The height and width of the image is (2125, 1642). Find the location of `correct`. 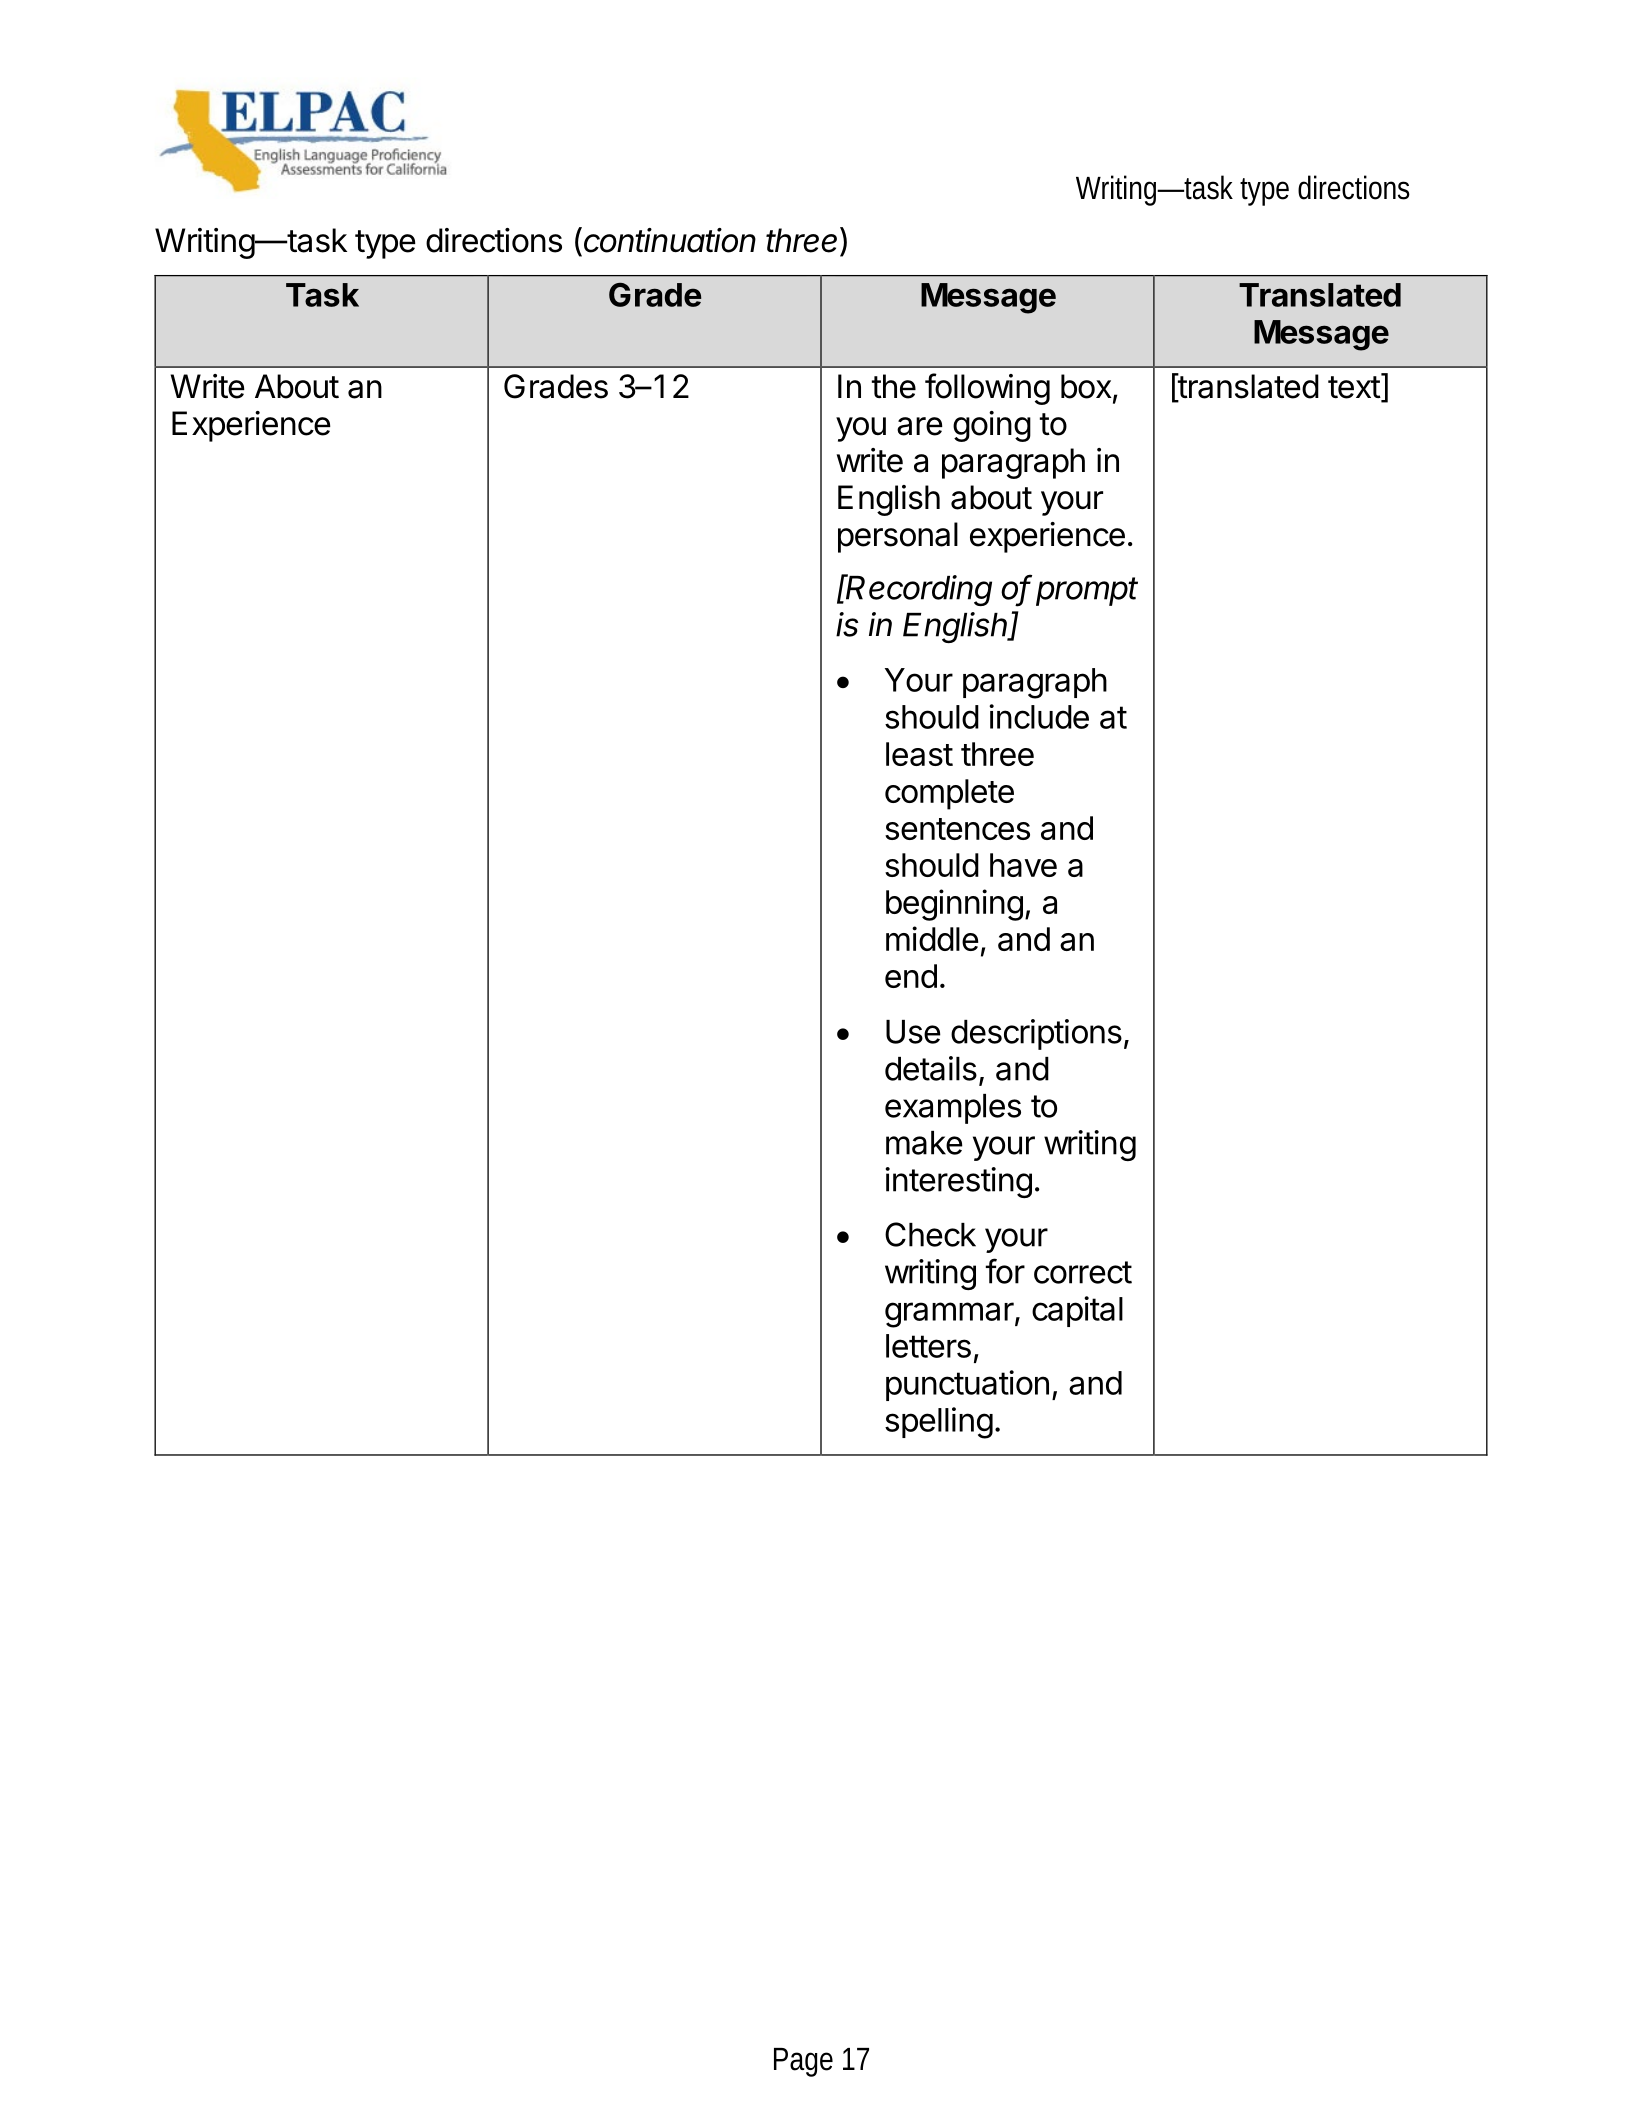

correct is located at coordinates (1083, 1272).
